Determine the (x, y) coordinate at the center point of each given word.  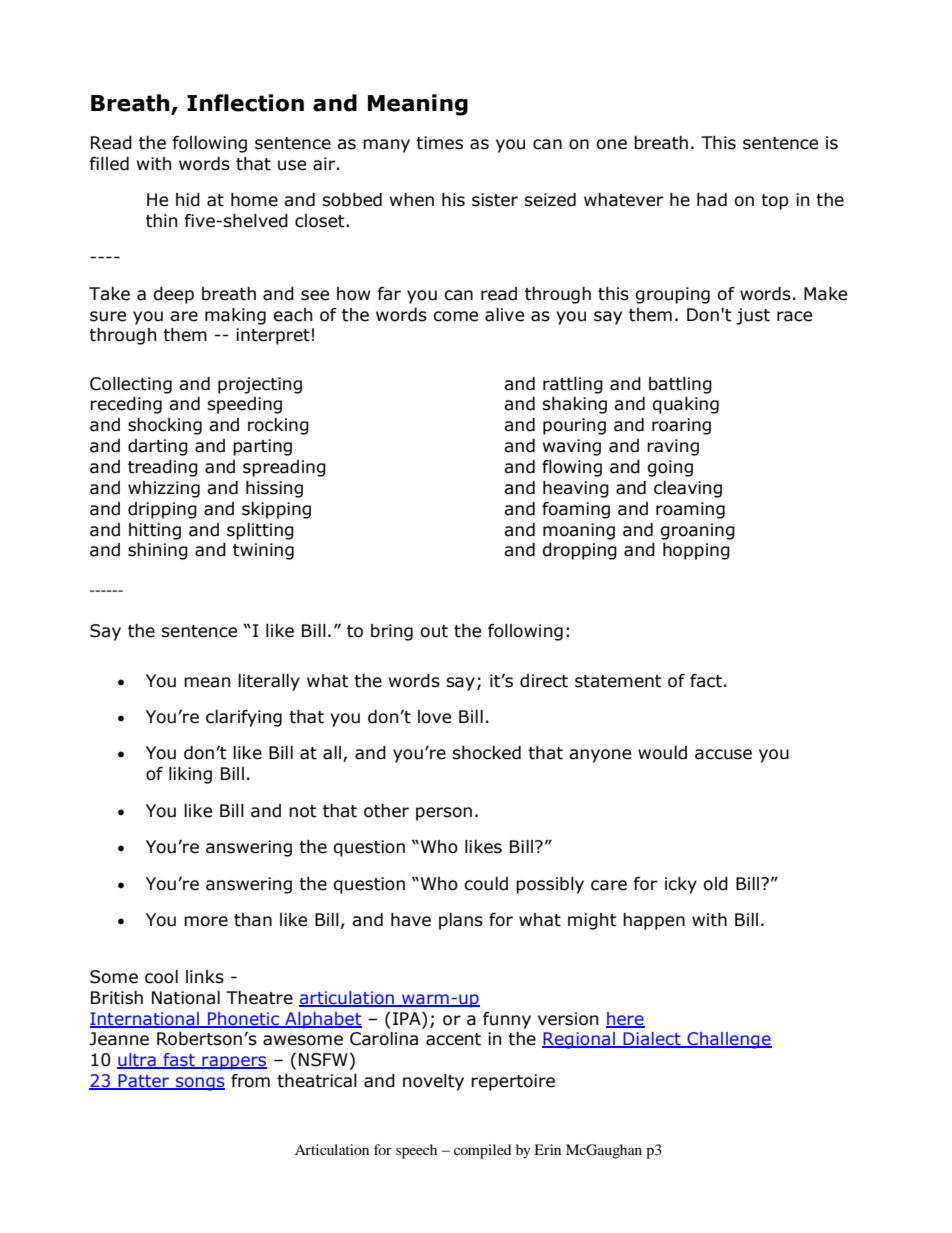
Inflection (245, 103)
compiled (482, 1151)
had (712, 200)
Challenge (728, 1040)
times (439, 143)
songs (199, 1084)
